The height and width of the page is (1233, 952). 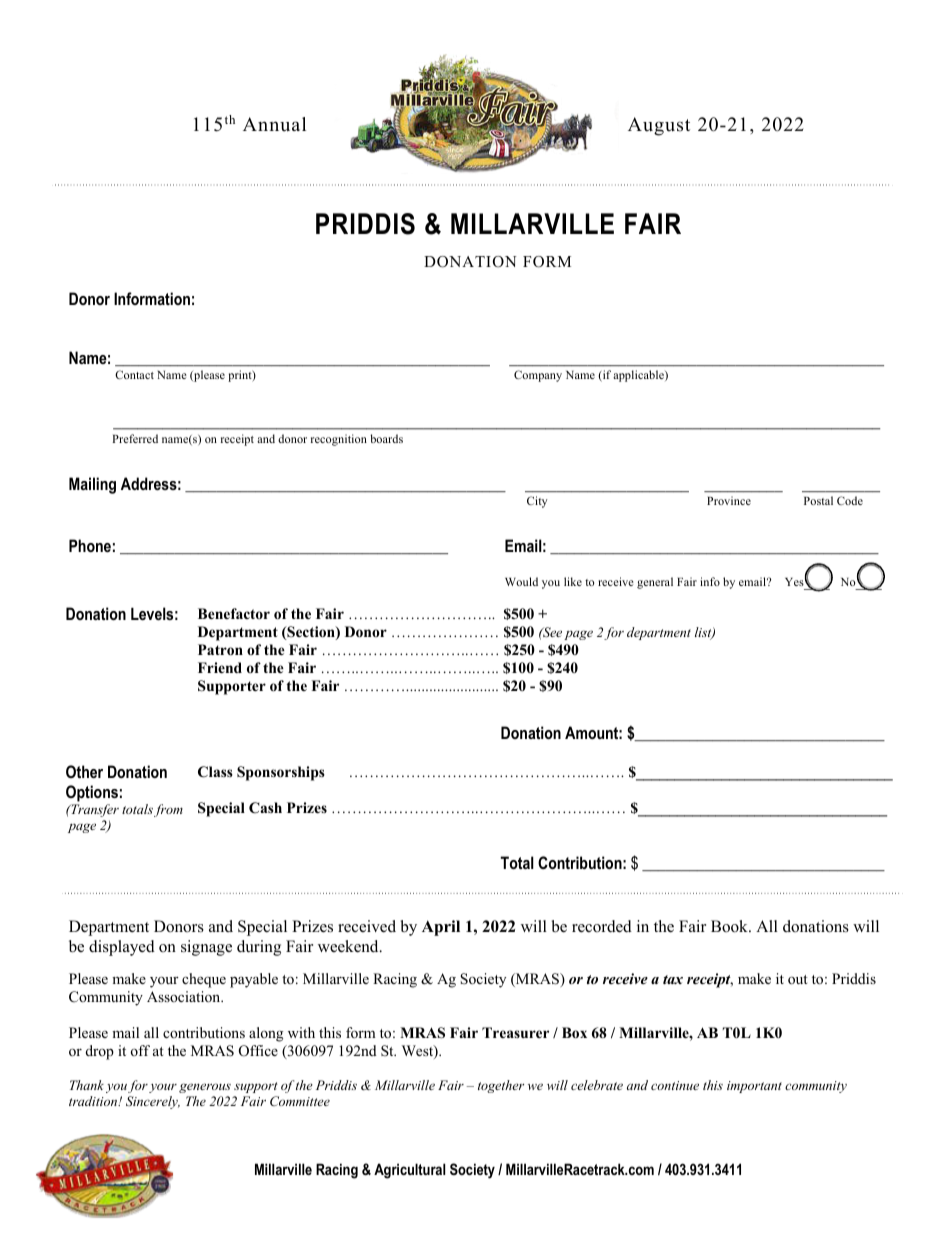 What do you see at coordinates (90, 545) in the page?
I see `Phone` at bounding box center [90, 545].
